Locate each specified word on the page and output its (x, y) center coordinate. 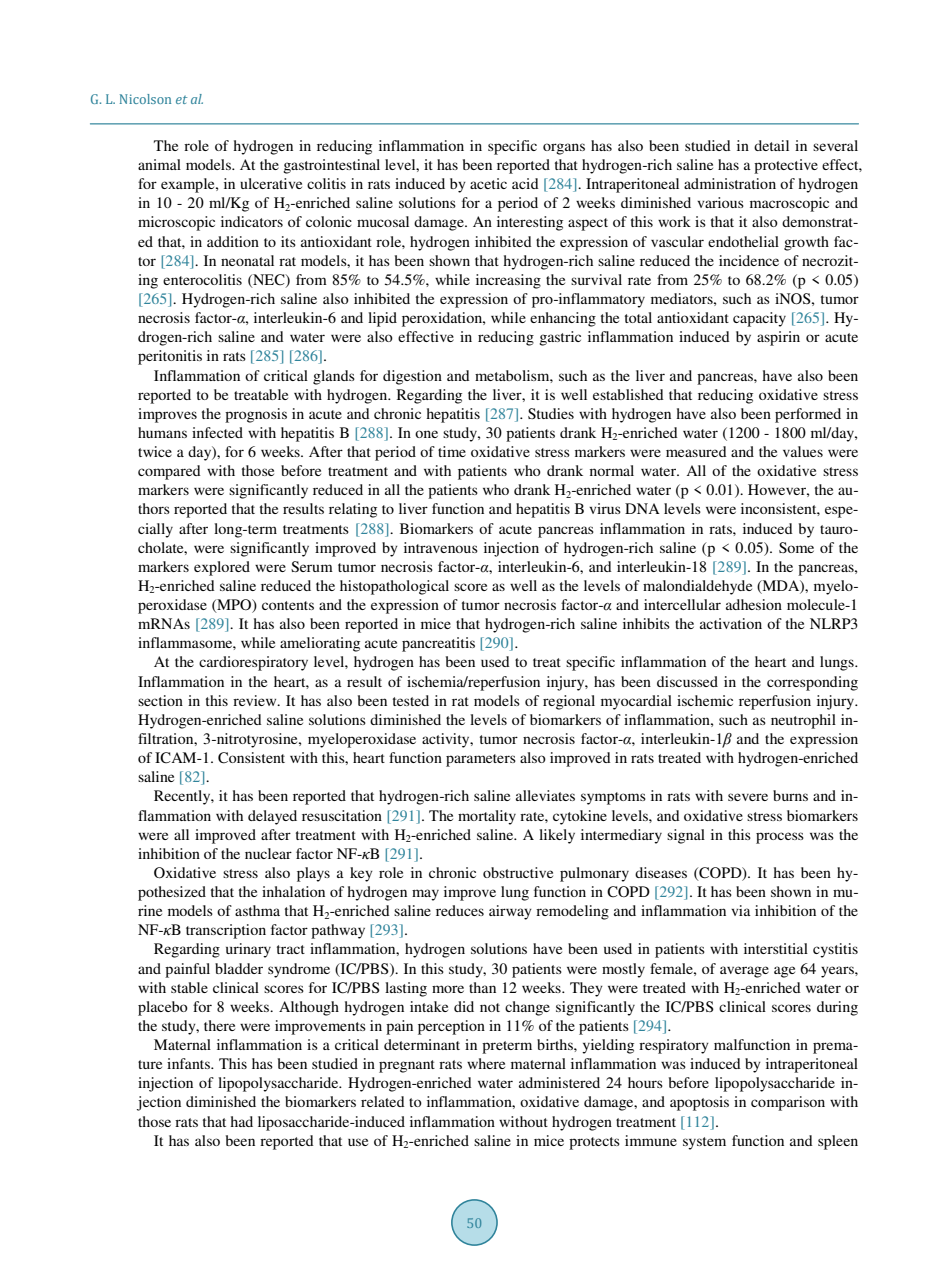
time (452, 451)
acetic (488, 183)
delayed (272, 817)
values (803, 451)
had (241, 1121)
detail (771, 145)
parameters (481, 760)
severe (748, 797)
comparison (788, 1103)
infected (217, 432)
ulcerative (271, 183)
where (486, 1063)
